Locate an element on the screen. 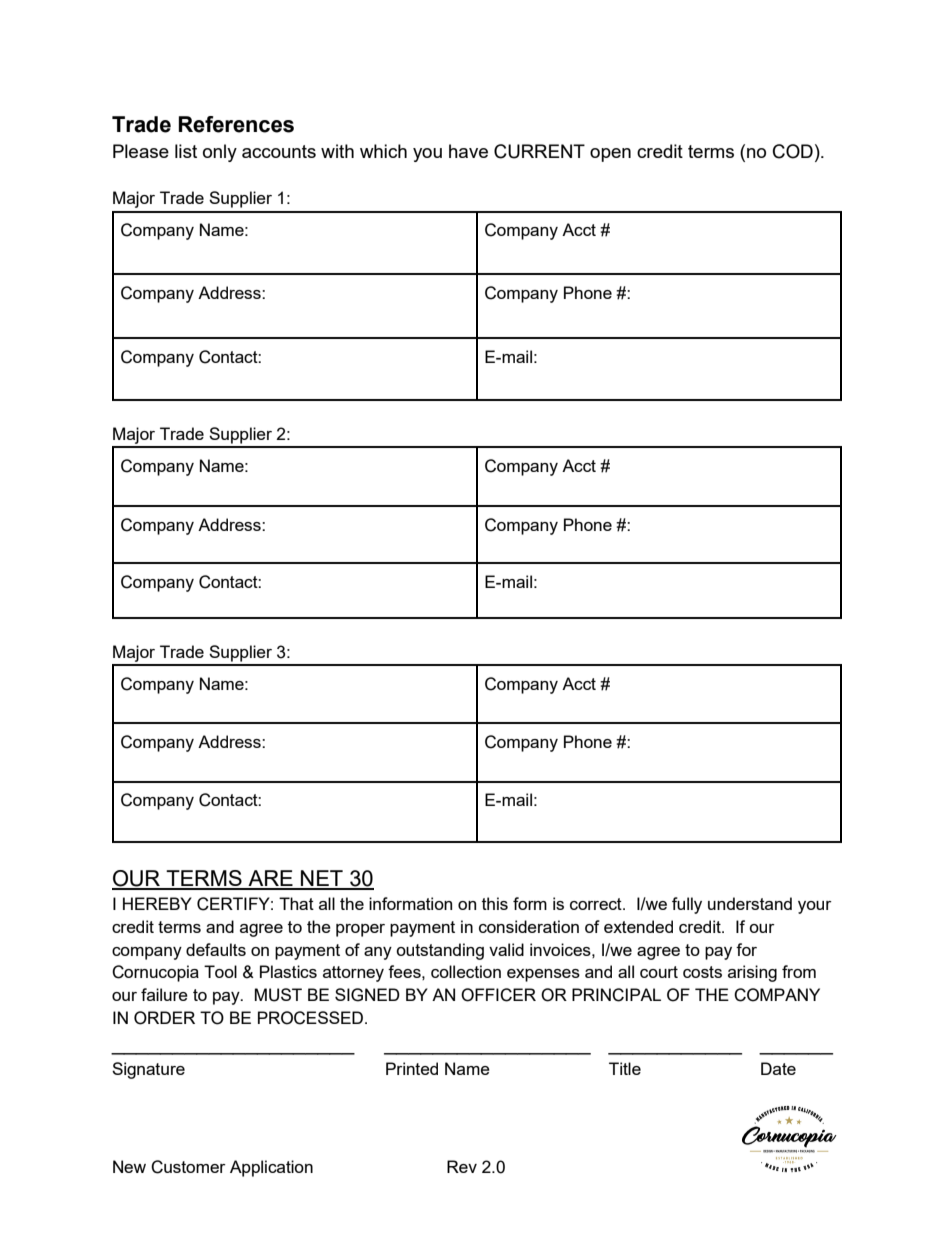 This screenshot has width=952, height=1233. That is located at coordinates (296, 903).
